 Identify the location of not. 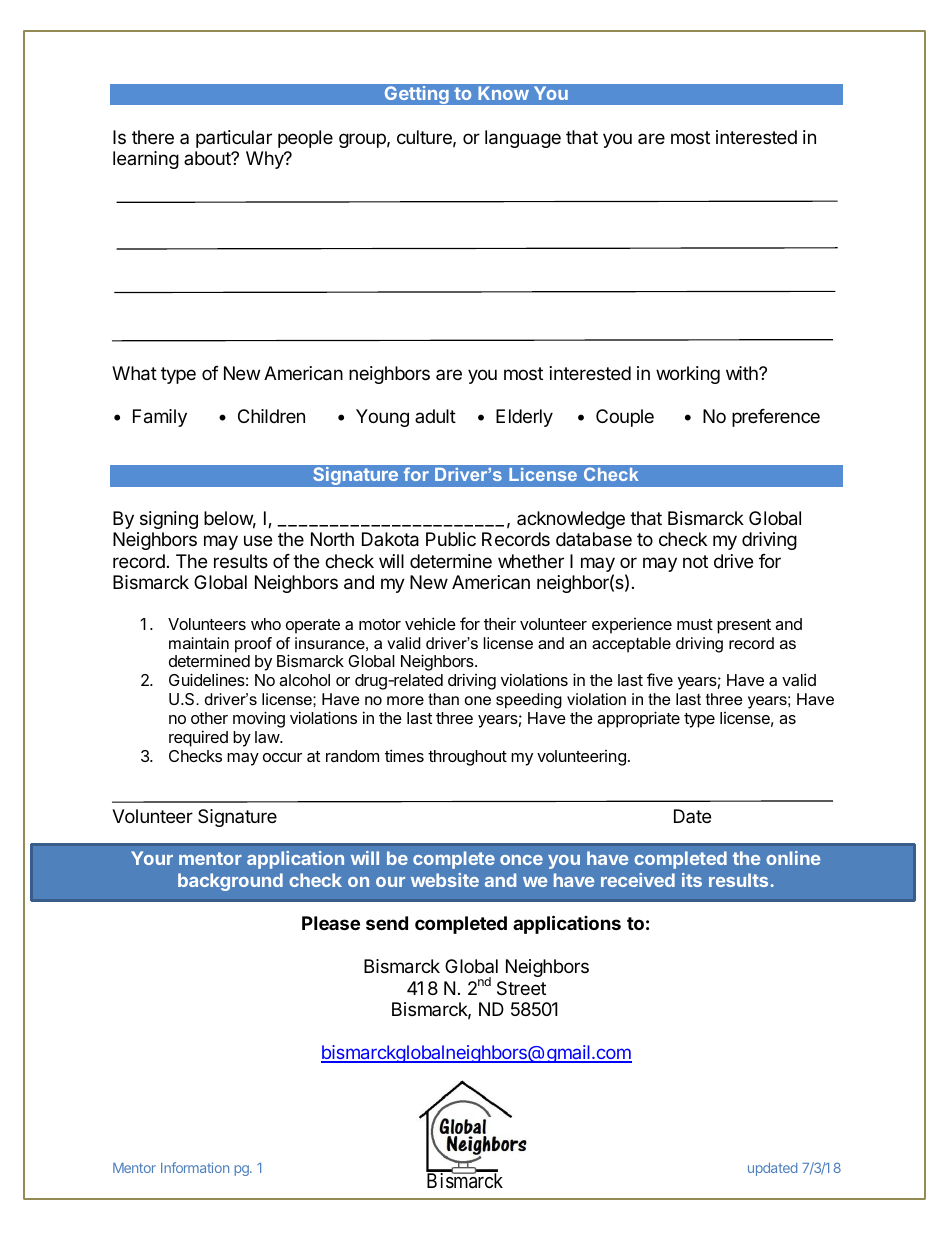
(695, 561).
